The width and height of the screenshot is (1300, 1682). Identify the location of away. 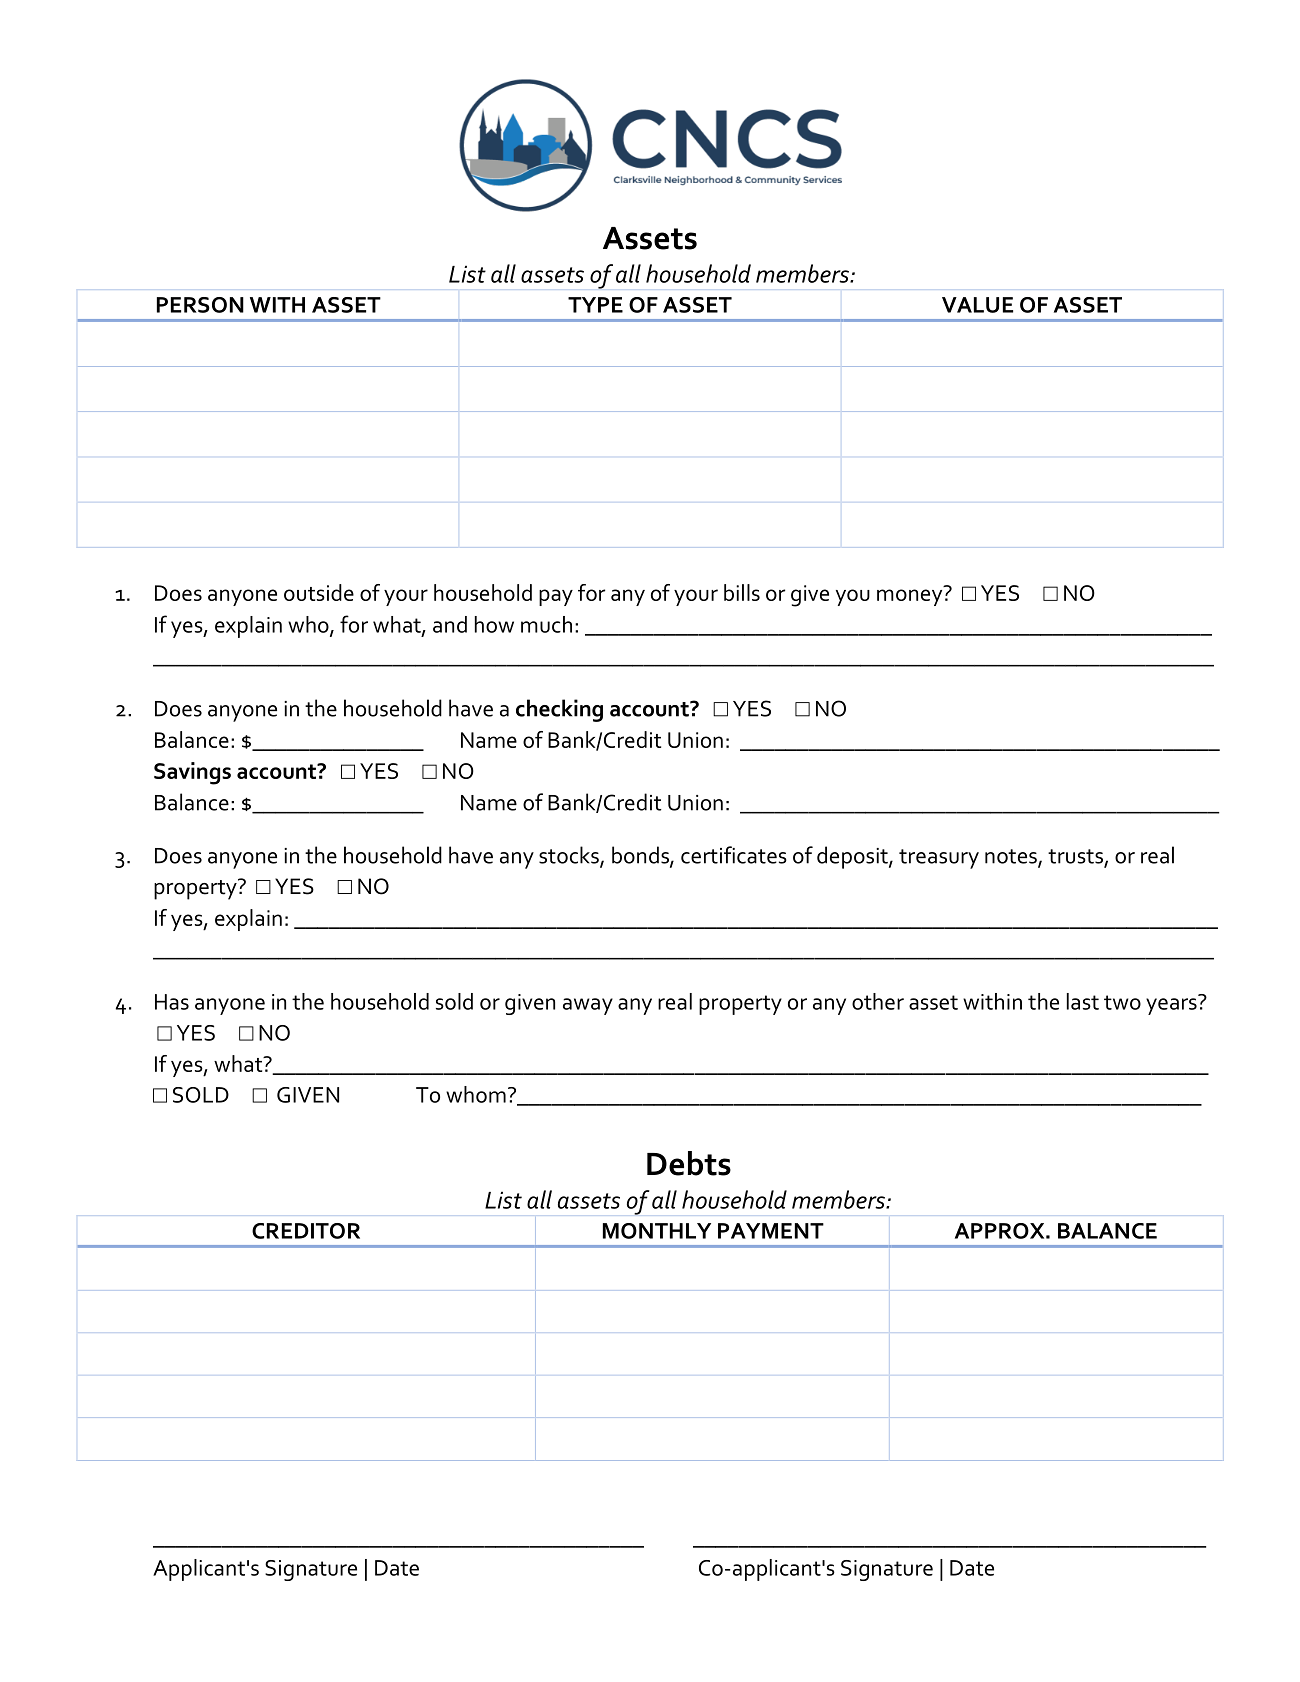
(588, 1006).
